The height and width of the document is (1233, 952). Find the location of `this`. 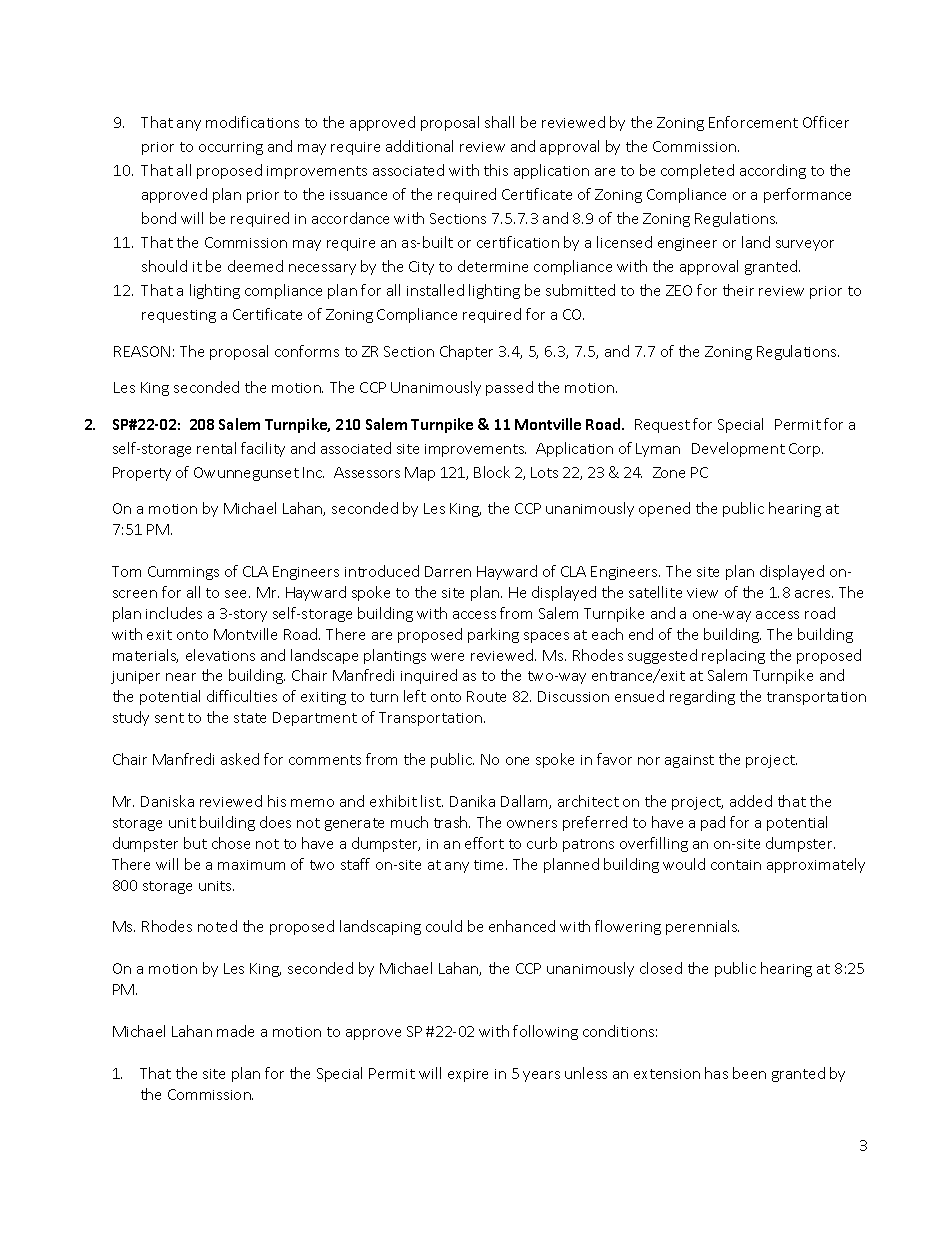

this is located at coordinates (496, 170).
